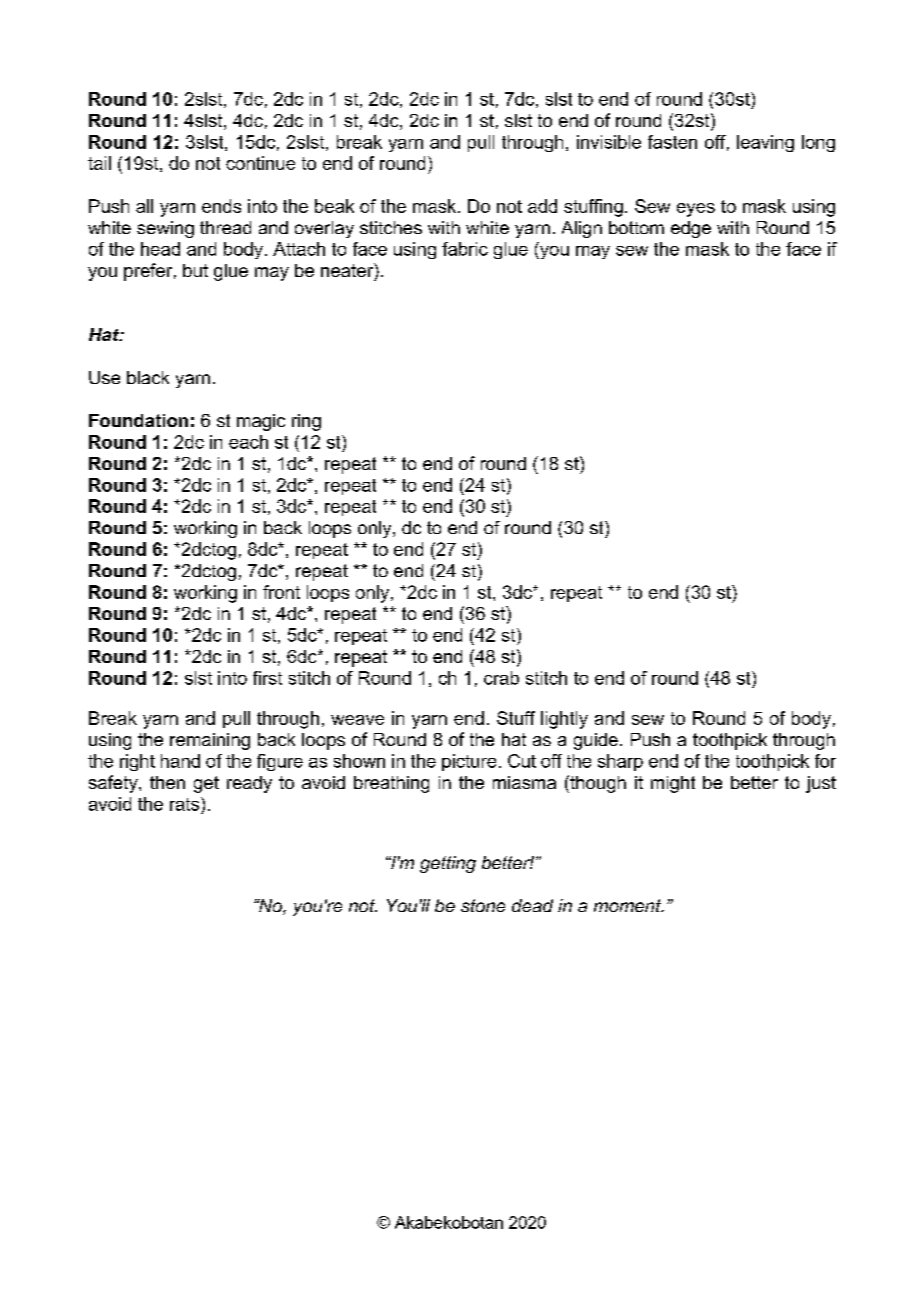 Image resolution: width=924 pixels, height=1308 pixels. I want to click on for, so click(825, 761).
